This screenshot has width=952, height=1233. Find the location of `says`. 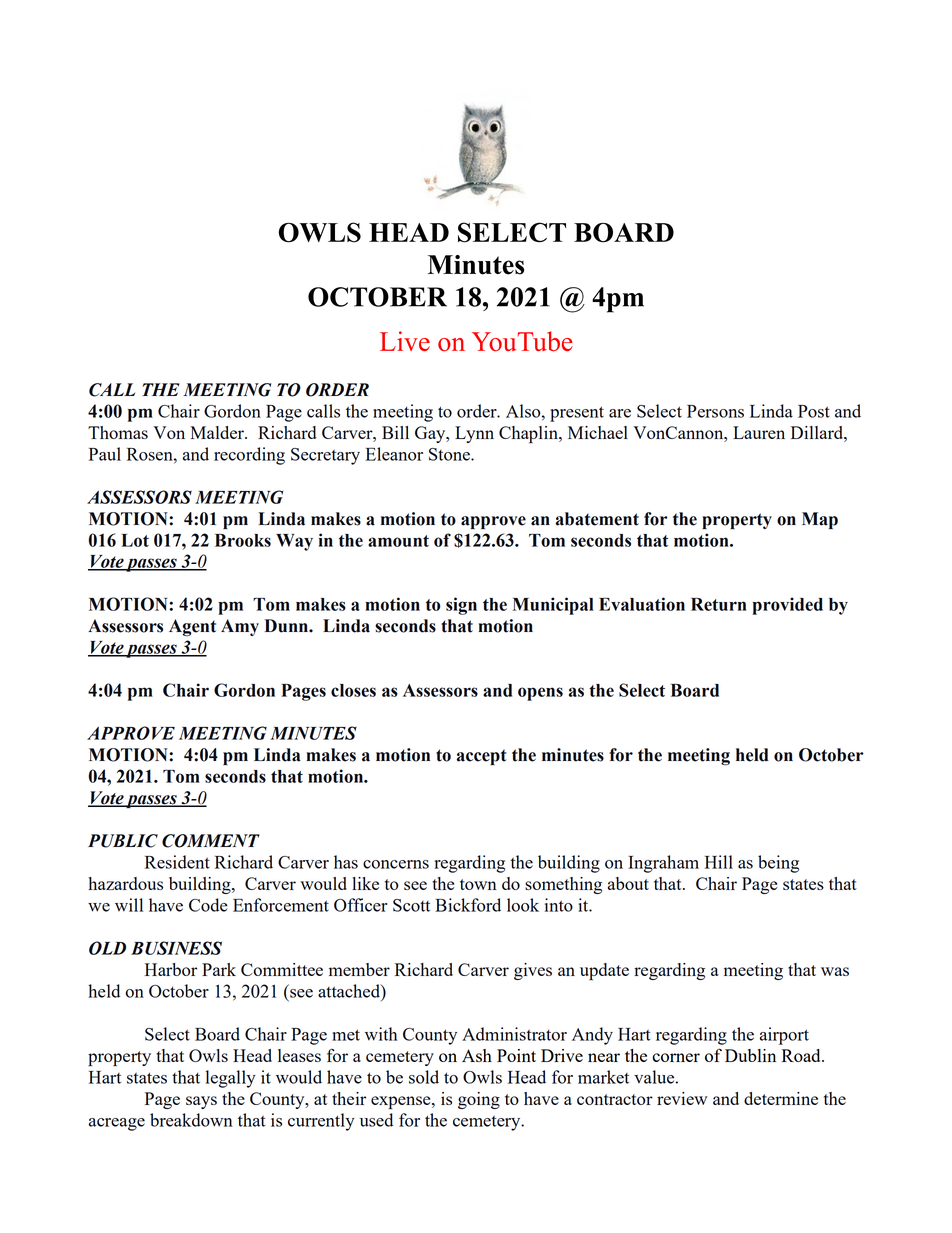

says is located at coordinates (201, 1102).
